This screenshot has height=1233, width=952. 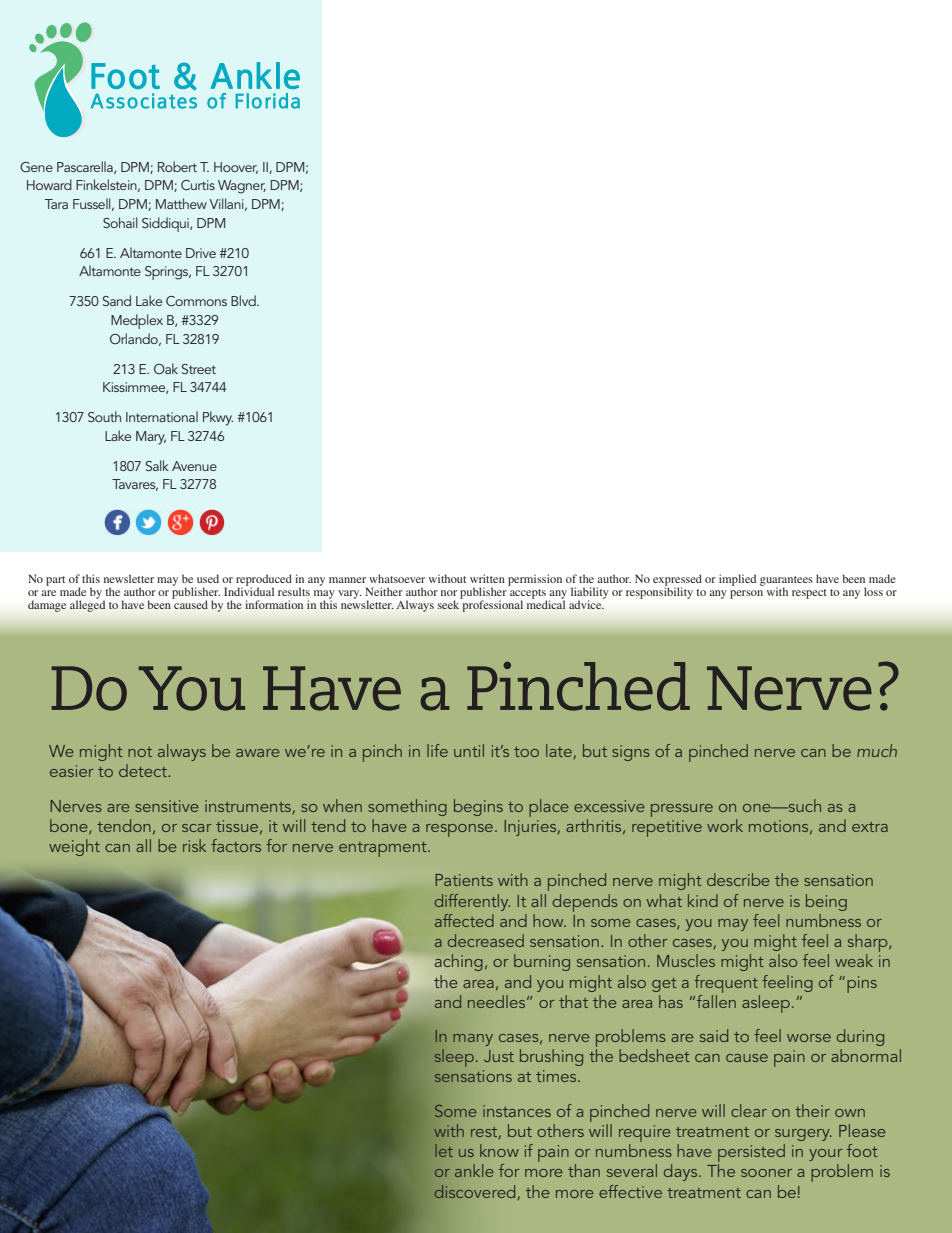 I want to click on being, so click(x=826, y=902).
